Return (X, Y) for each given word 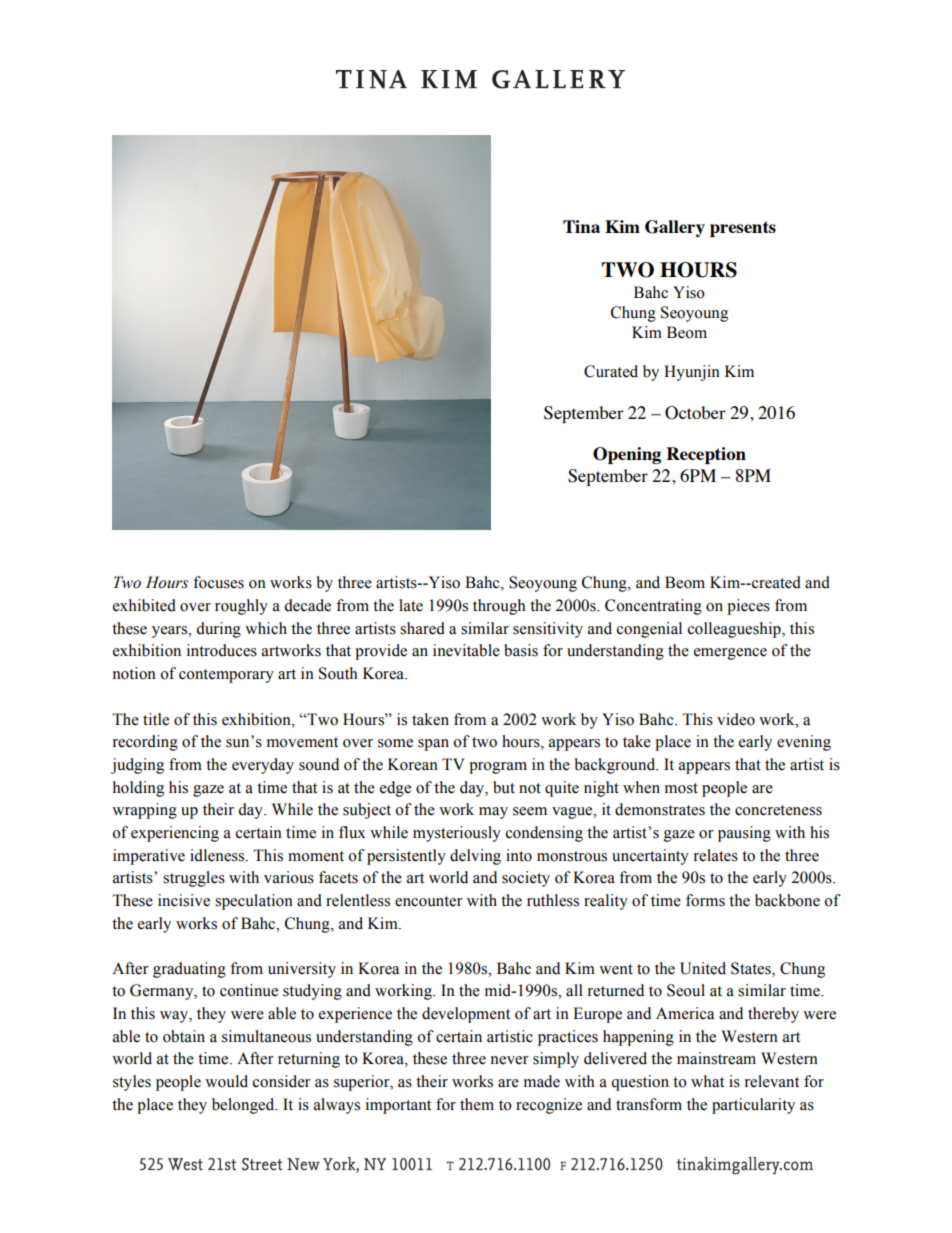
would (226, 1081)
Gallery (675, 228)
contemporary (226, 676)
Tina (581, 226)
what (707, 1081)
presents (743, 229)
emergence (730, 654)
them (477, 1104)
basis (521, 650)
